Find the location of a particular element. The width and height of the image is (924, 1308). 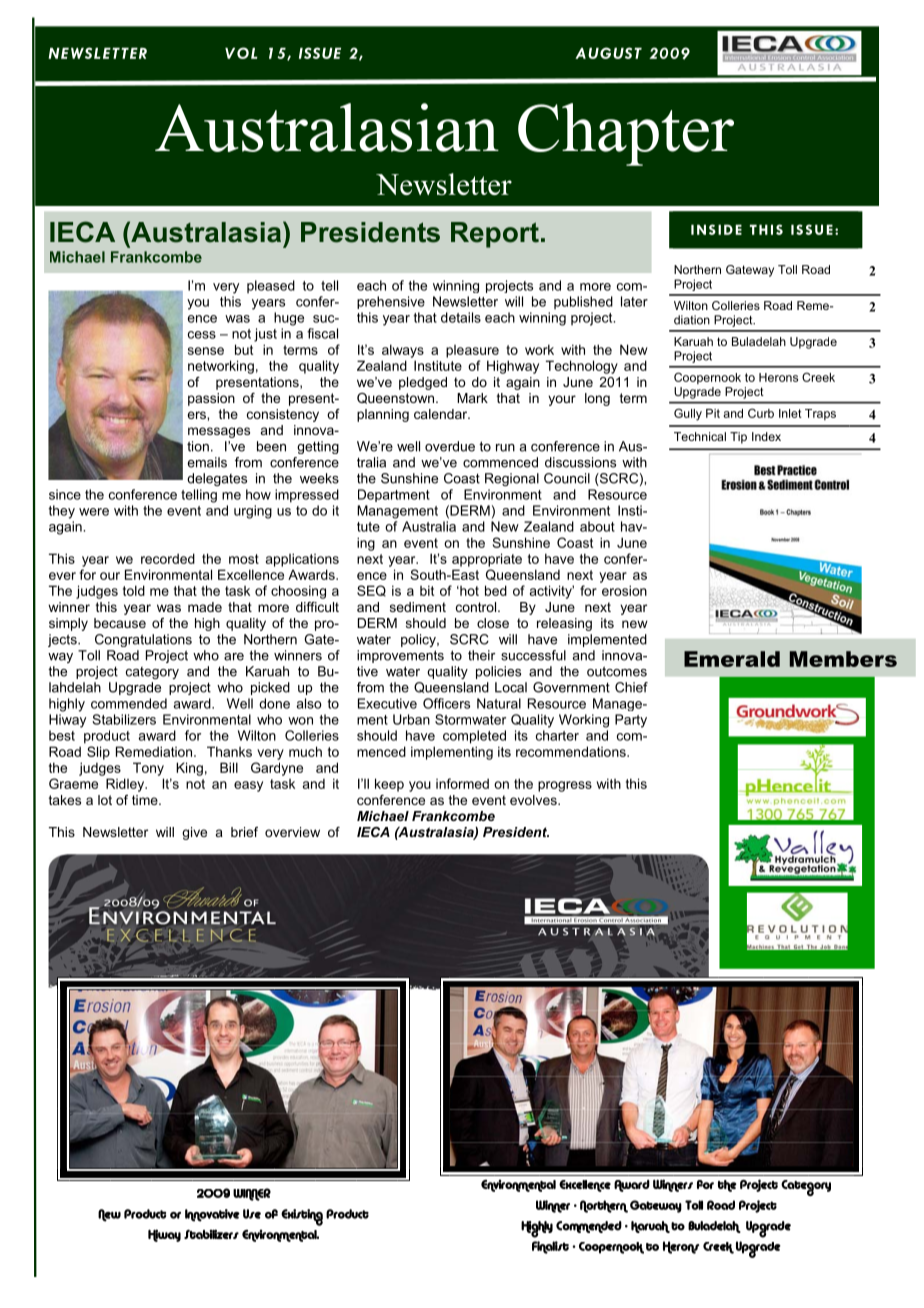

Curb is located at coordinates (761, 413).
